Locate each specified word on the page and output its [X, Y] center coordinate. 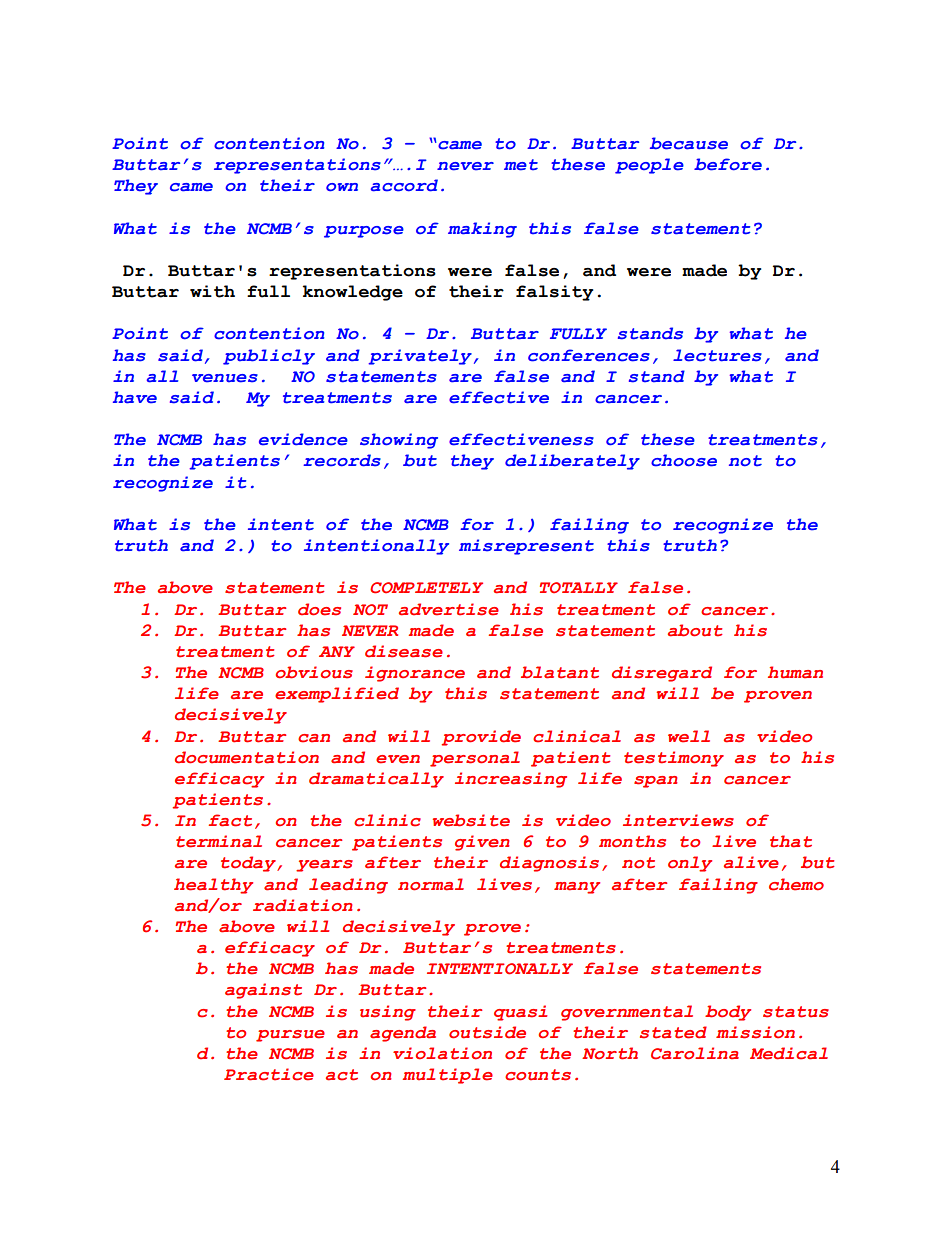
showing [399, 441]
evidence [303, 439]
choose [684, 460]
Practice [269, 1074]
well [689, 736]
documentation [247, 757]
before [728, 164]
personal [475, 759]
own [342, 187]
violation [442, 1053]
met [521, 165]
